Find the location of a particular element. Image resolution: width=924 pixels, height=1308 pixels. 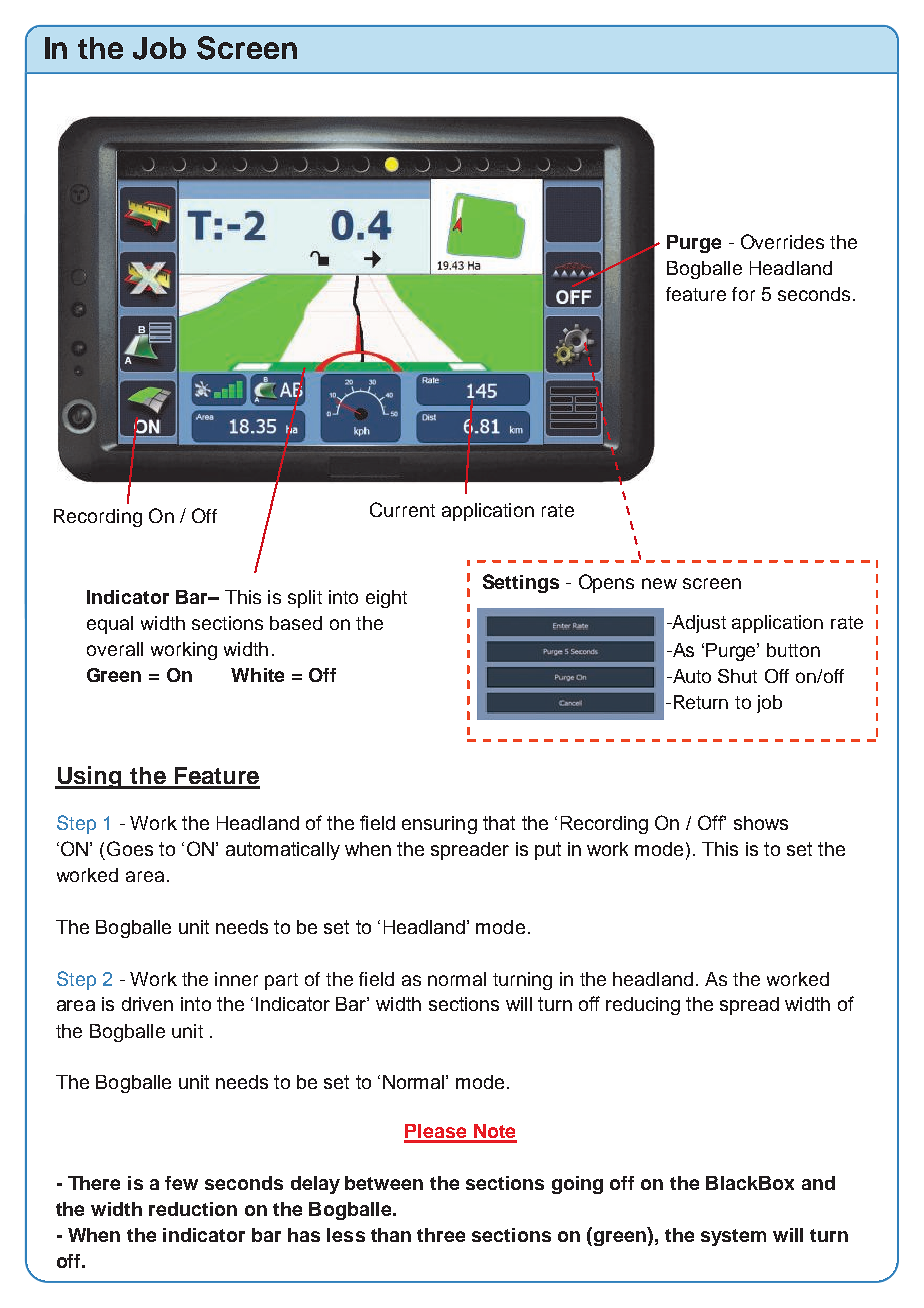

Using is located at coordinates (89, 777).
